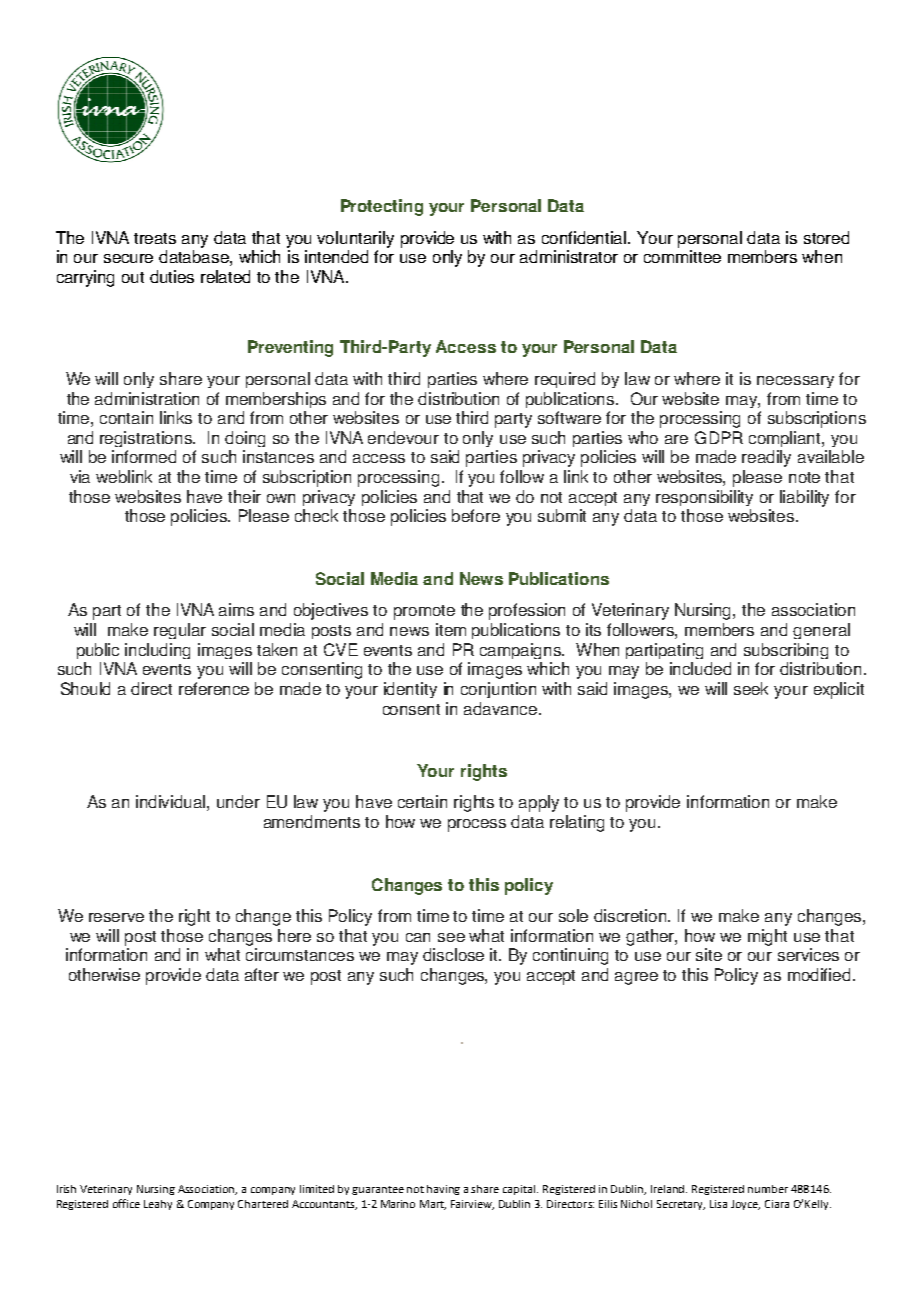 The height and width of the screenshot is (1308, 924). I want to click on having, so click(443, 1190).
